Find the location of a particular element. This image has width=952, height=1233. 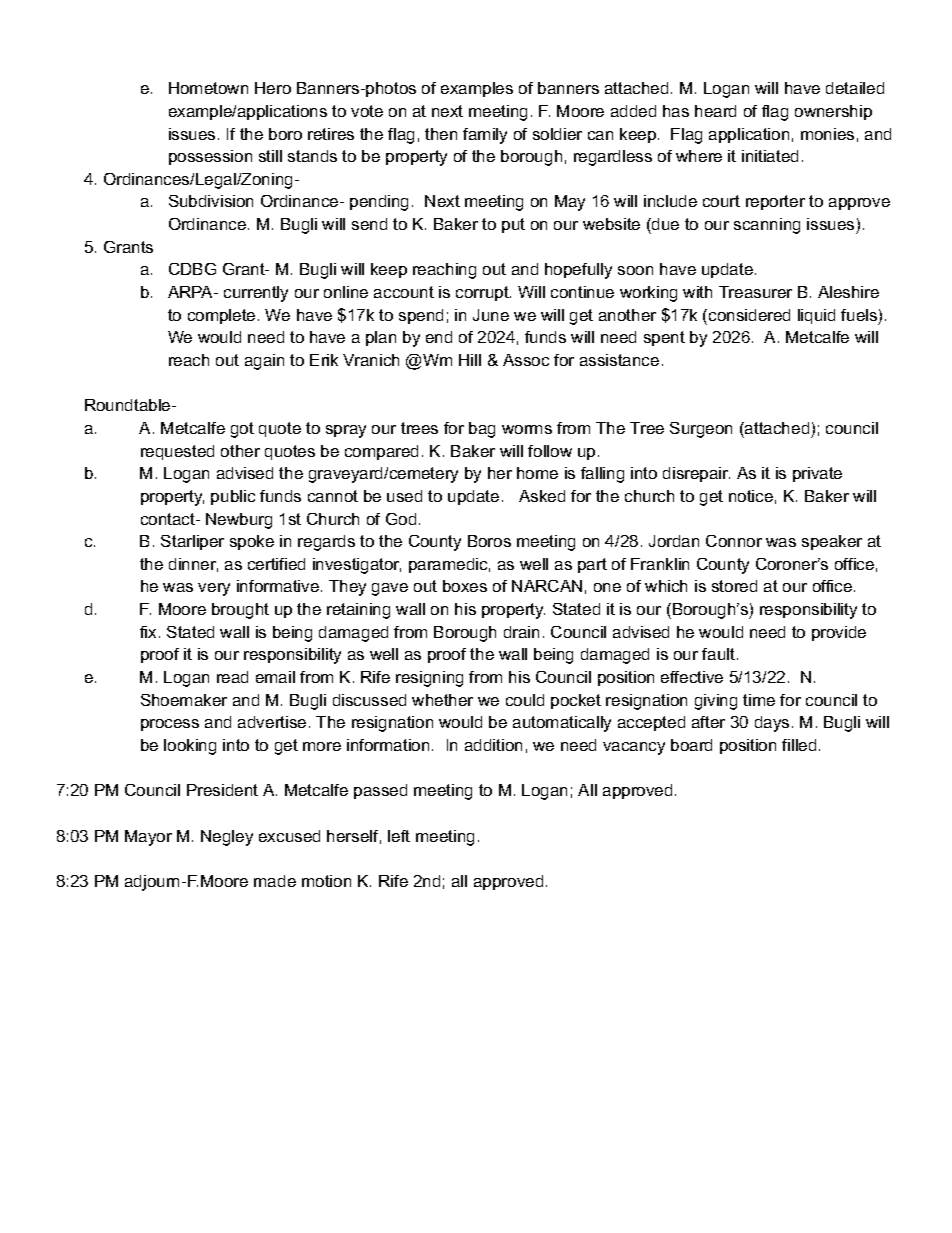

heard is located at coordinates (715, 111).
